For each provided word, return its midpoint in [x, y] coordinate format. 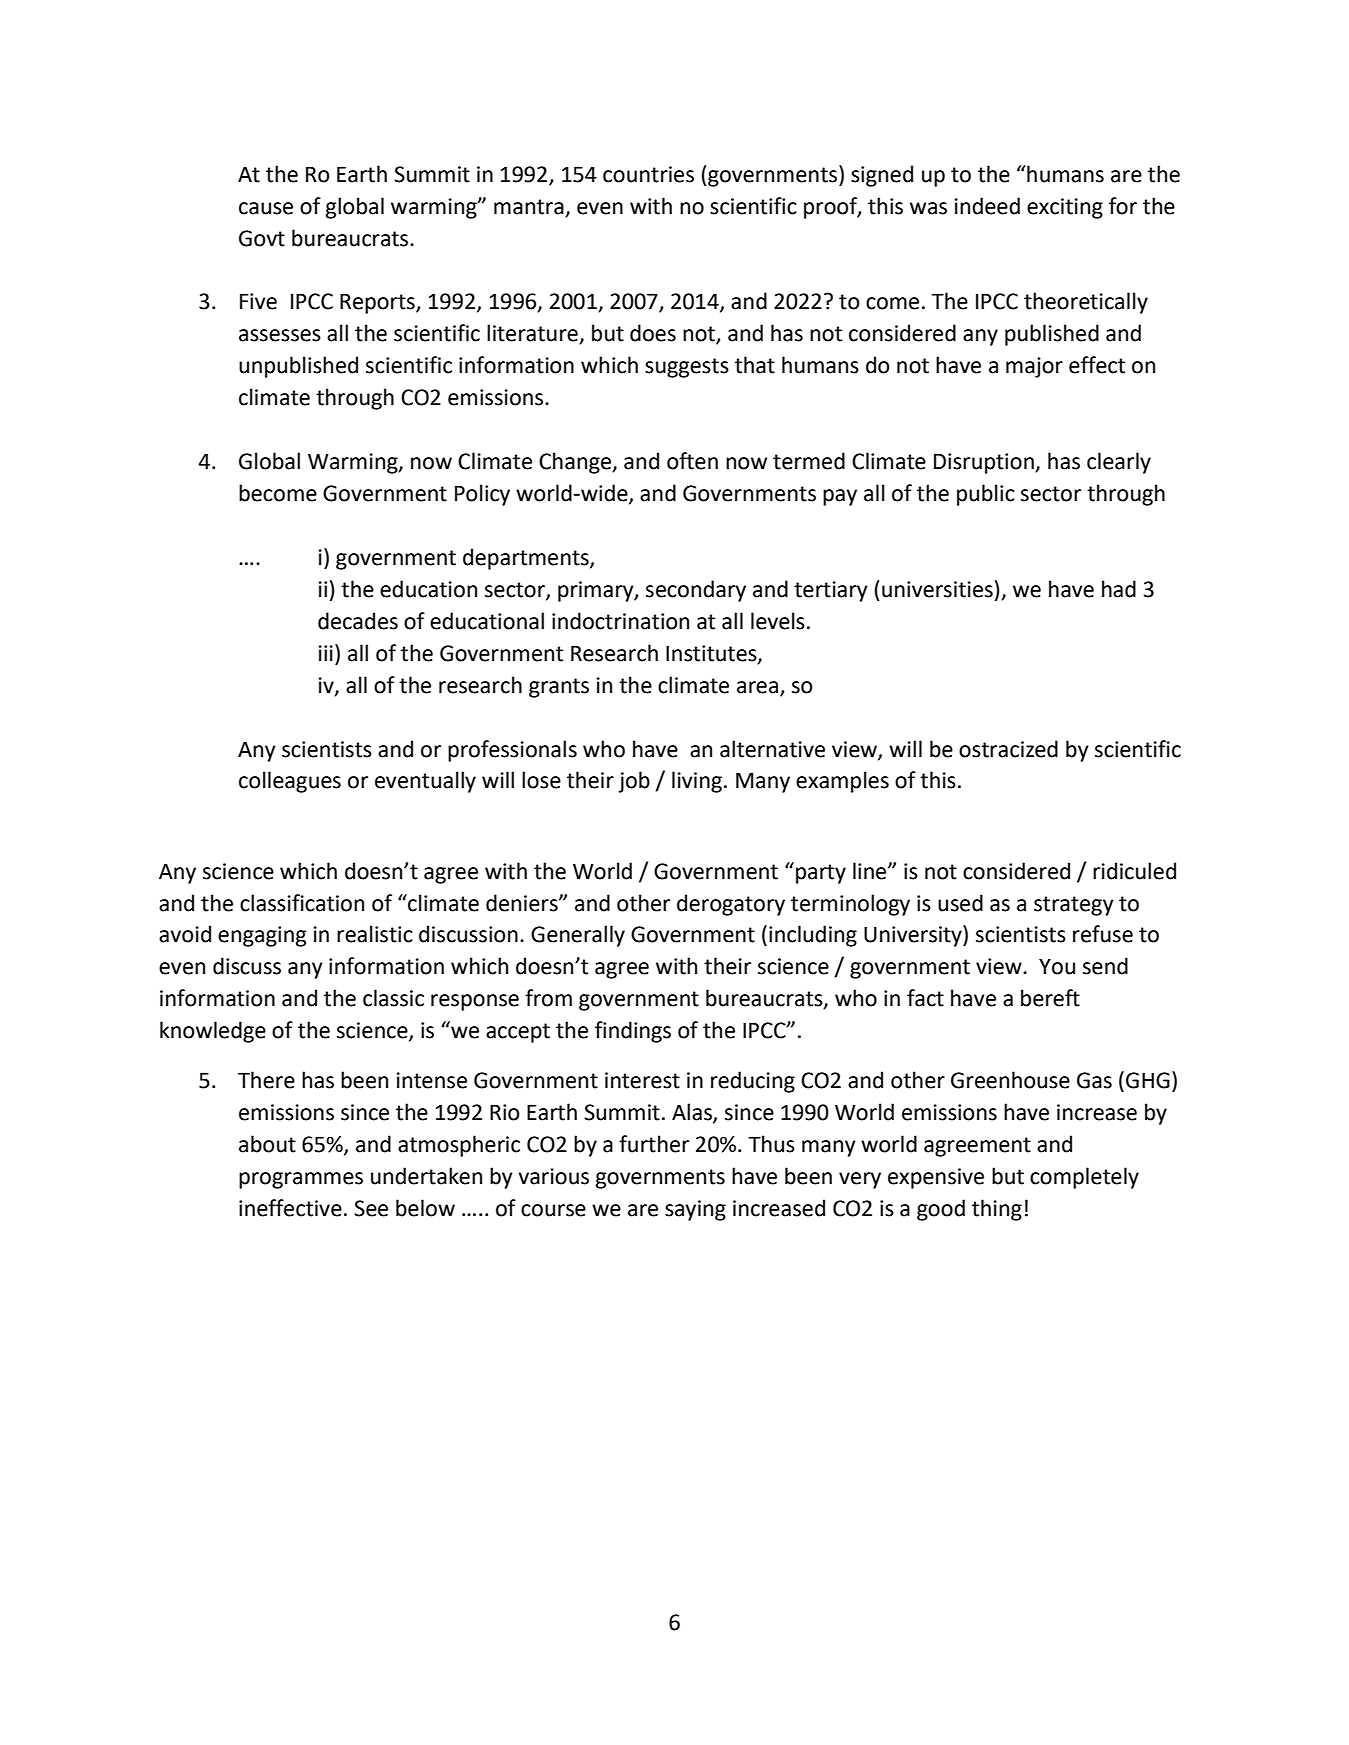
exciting [1065, 208]
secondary [696, 591]
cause [266, 208]
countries [648, 174]
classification [302, 903]
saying [695, 1210]
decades [358, 621]
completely [1084, 1178]
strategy [1074, 906]
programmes [301, 1180]
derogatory [731, 905]
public [986, 495]
